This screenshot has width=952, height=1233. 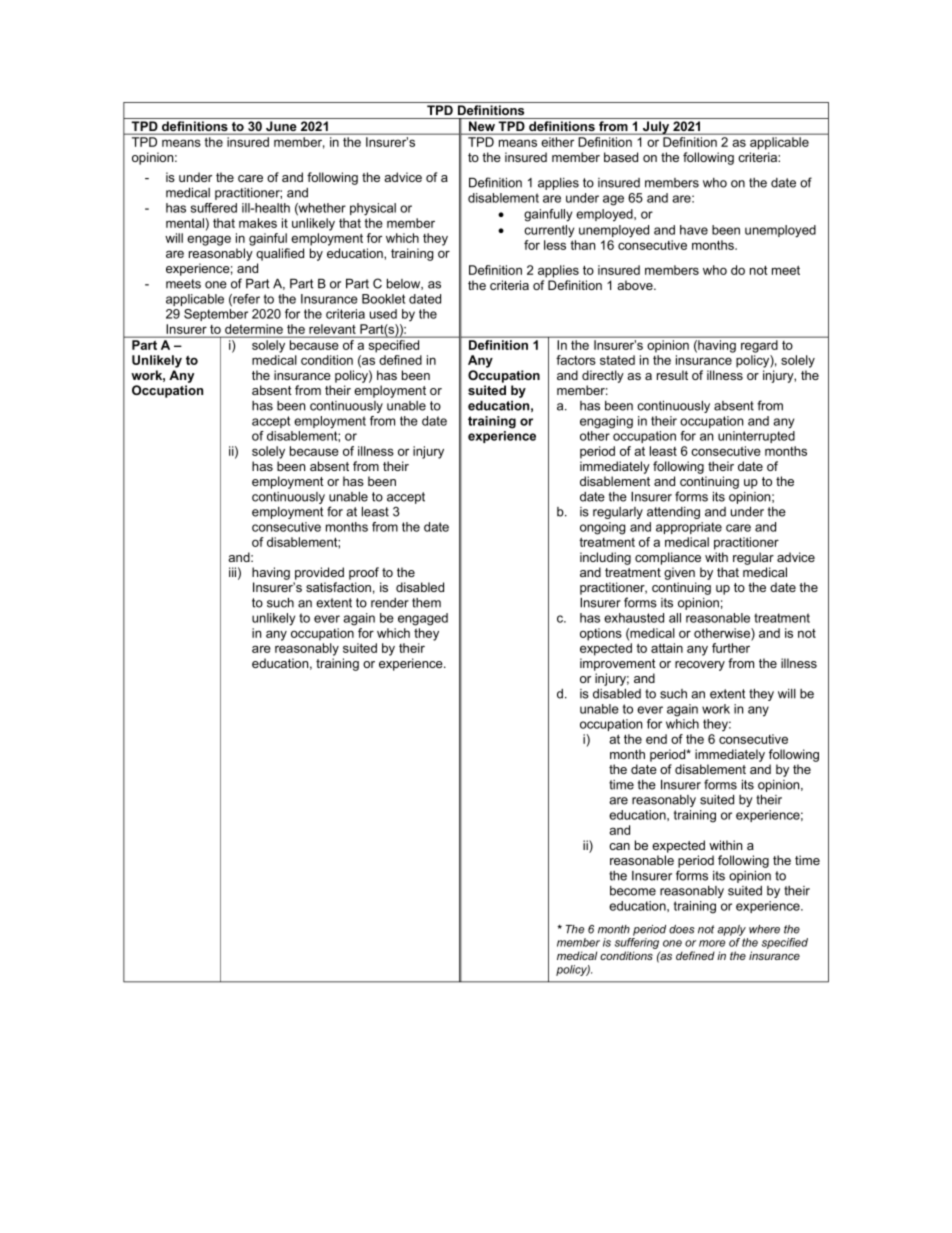 I want to click on determine, so click(x=254, y=329).
